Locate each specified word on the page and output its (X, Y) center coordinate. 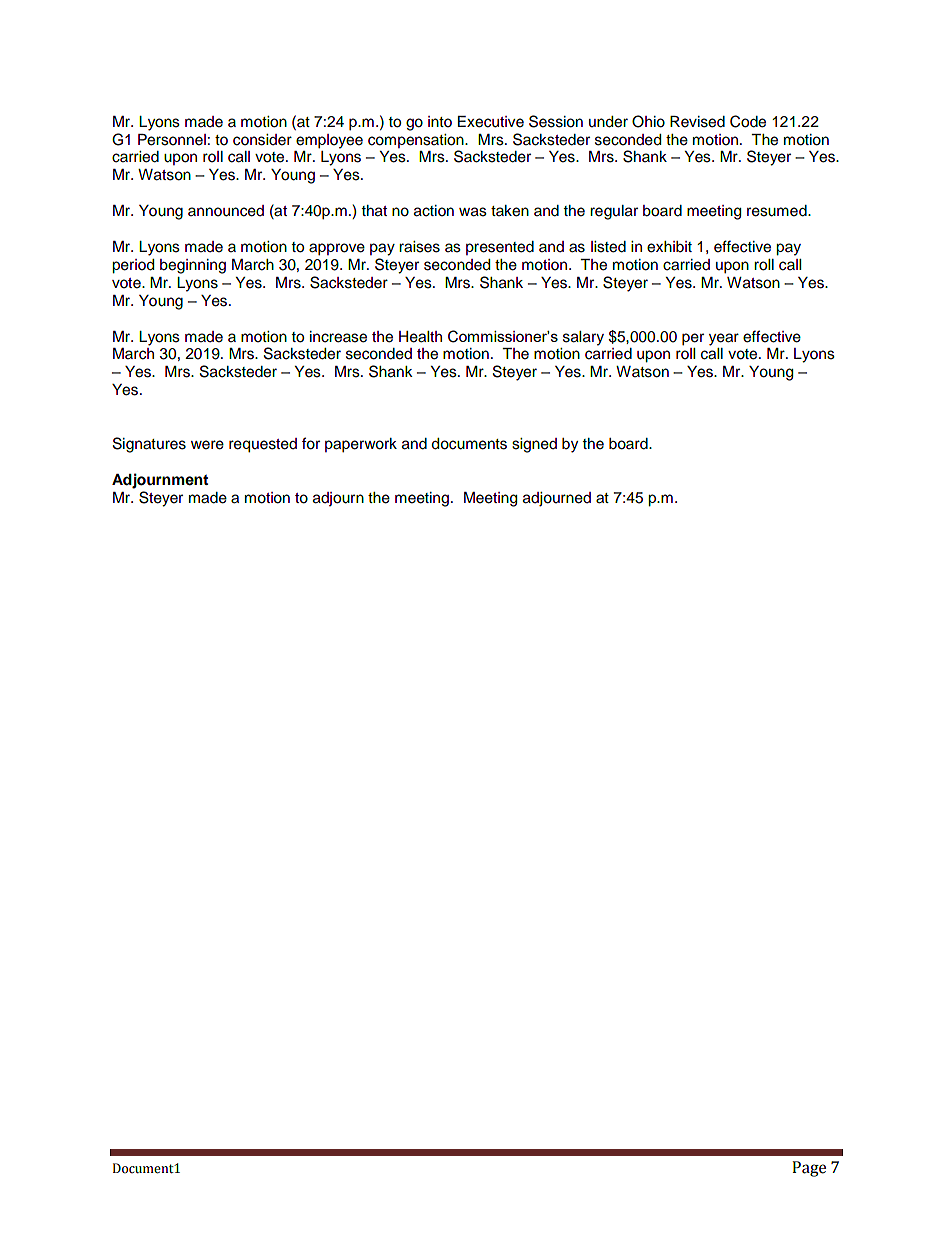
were (207, 445)
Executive (491, 122)
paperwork (361, 445)
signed (534, 445)
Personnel (172, 140)
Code (748, 121)
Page (809, 1169)
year (724, 339)
